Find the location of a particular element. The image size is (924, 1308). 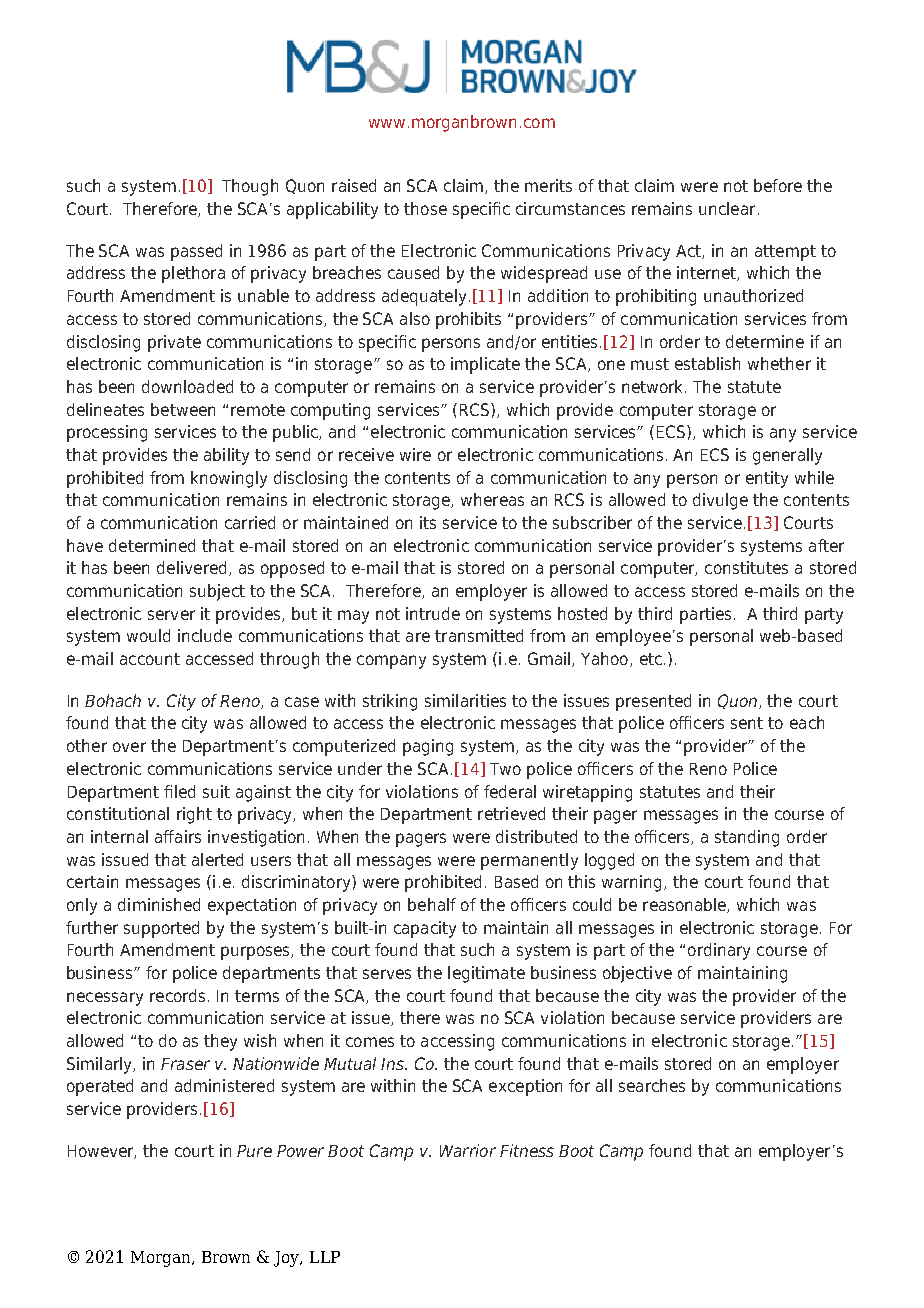

unclear is located at coordinates (727, 208).
